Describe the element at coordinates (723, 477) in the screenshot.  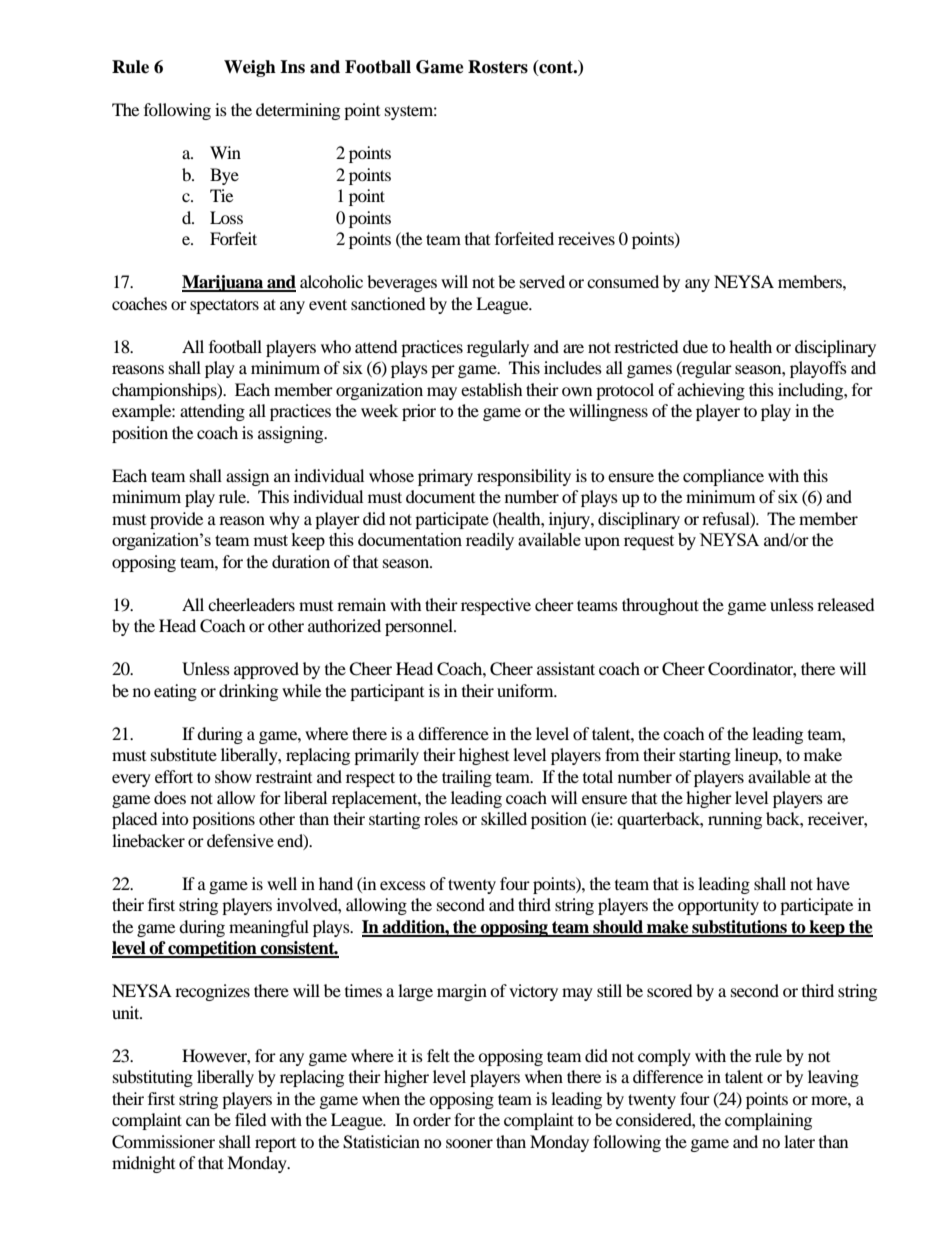
I see `compliance` at that location.
